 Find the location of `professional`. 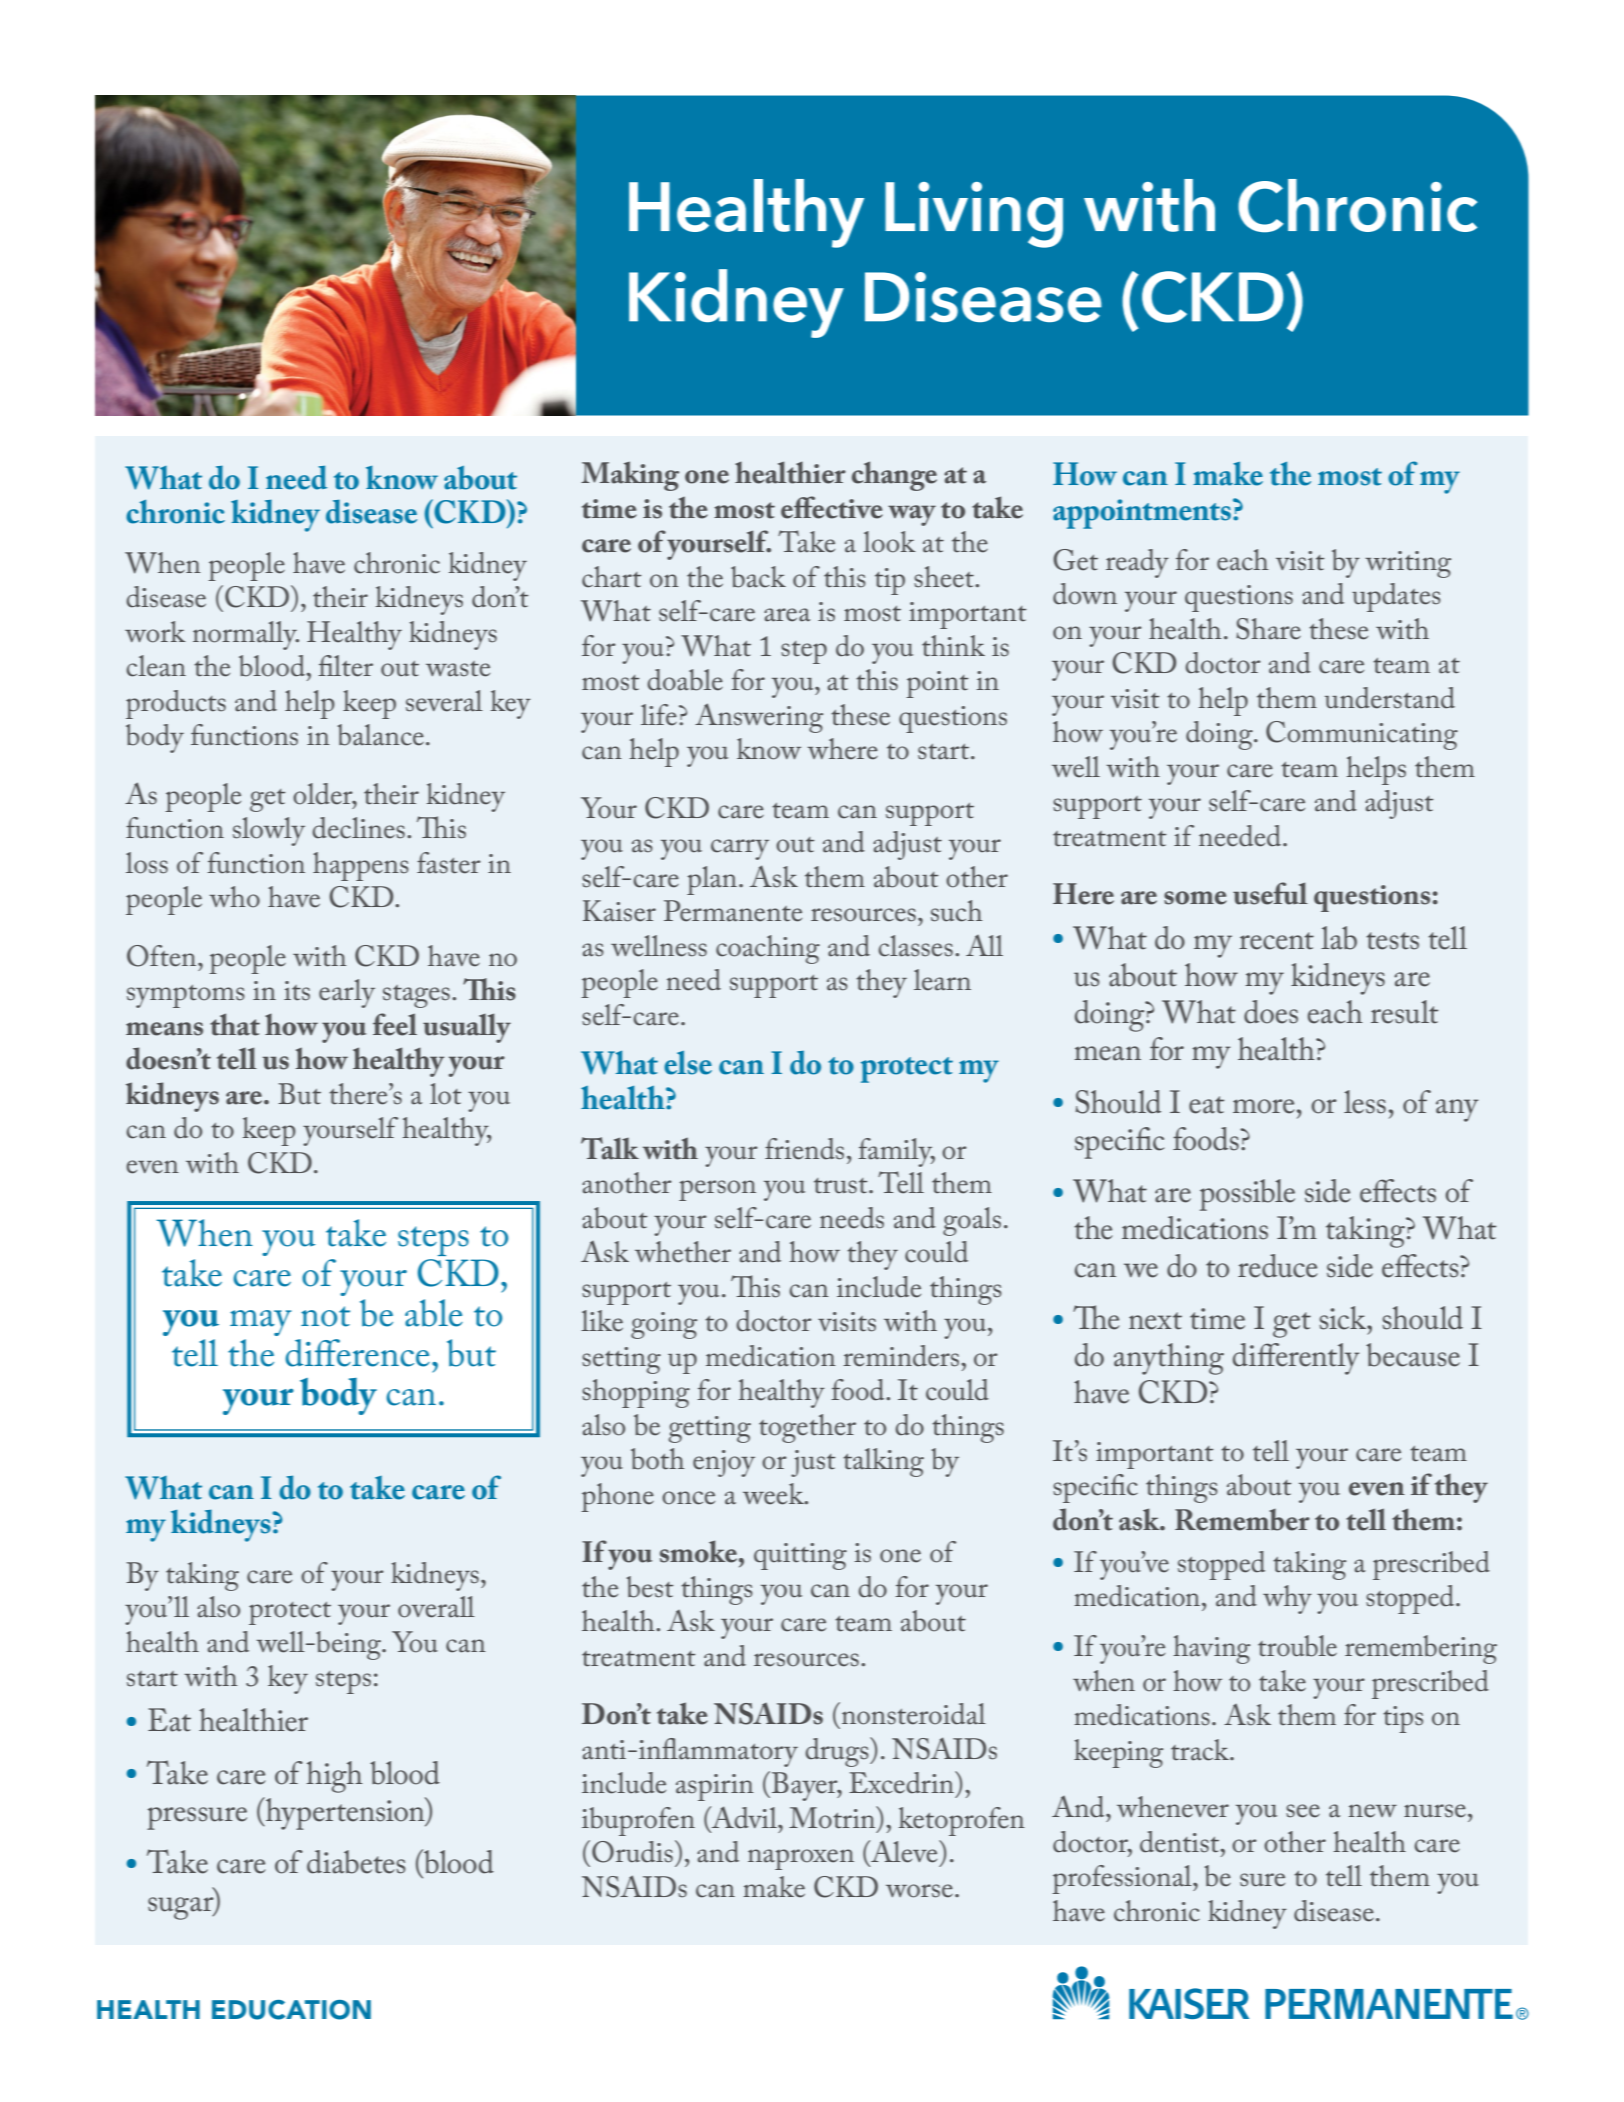

professional is located at coordinates (1123, 1879).
